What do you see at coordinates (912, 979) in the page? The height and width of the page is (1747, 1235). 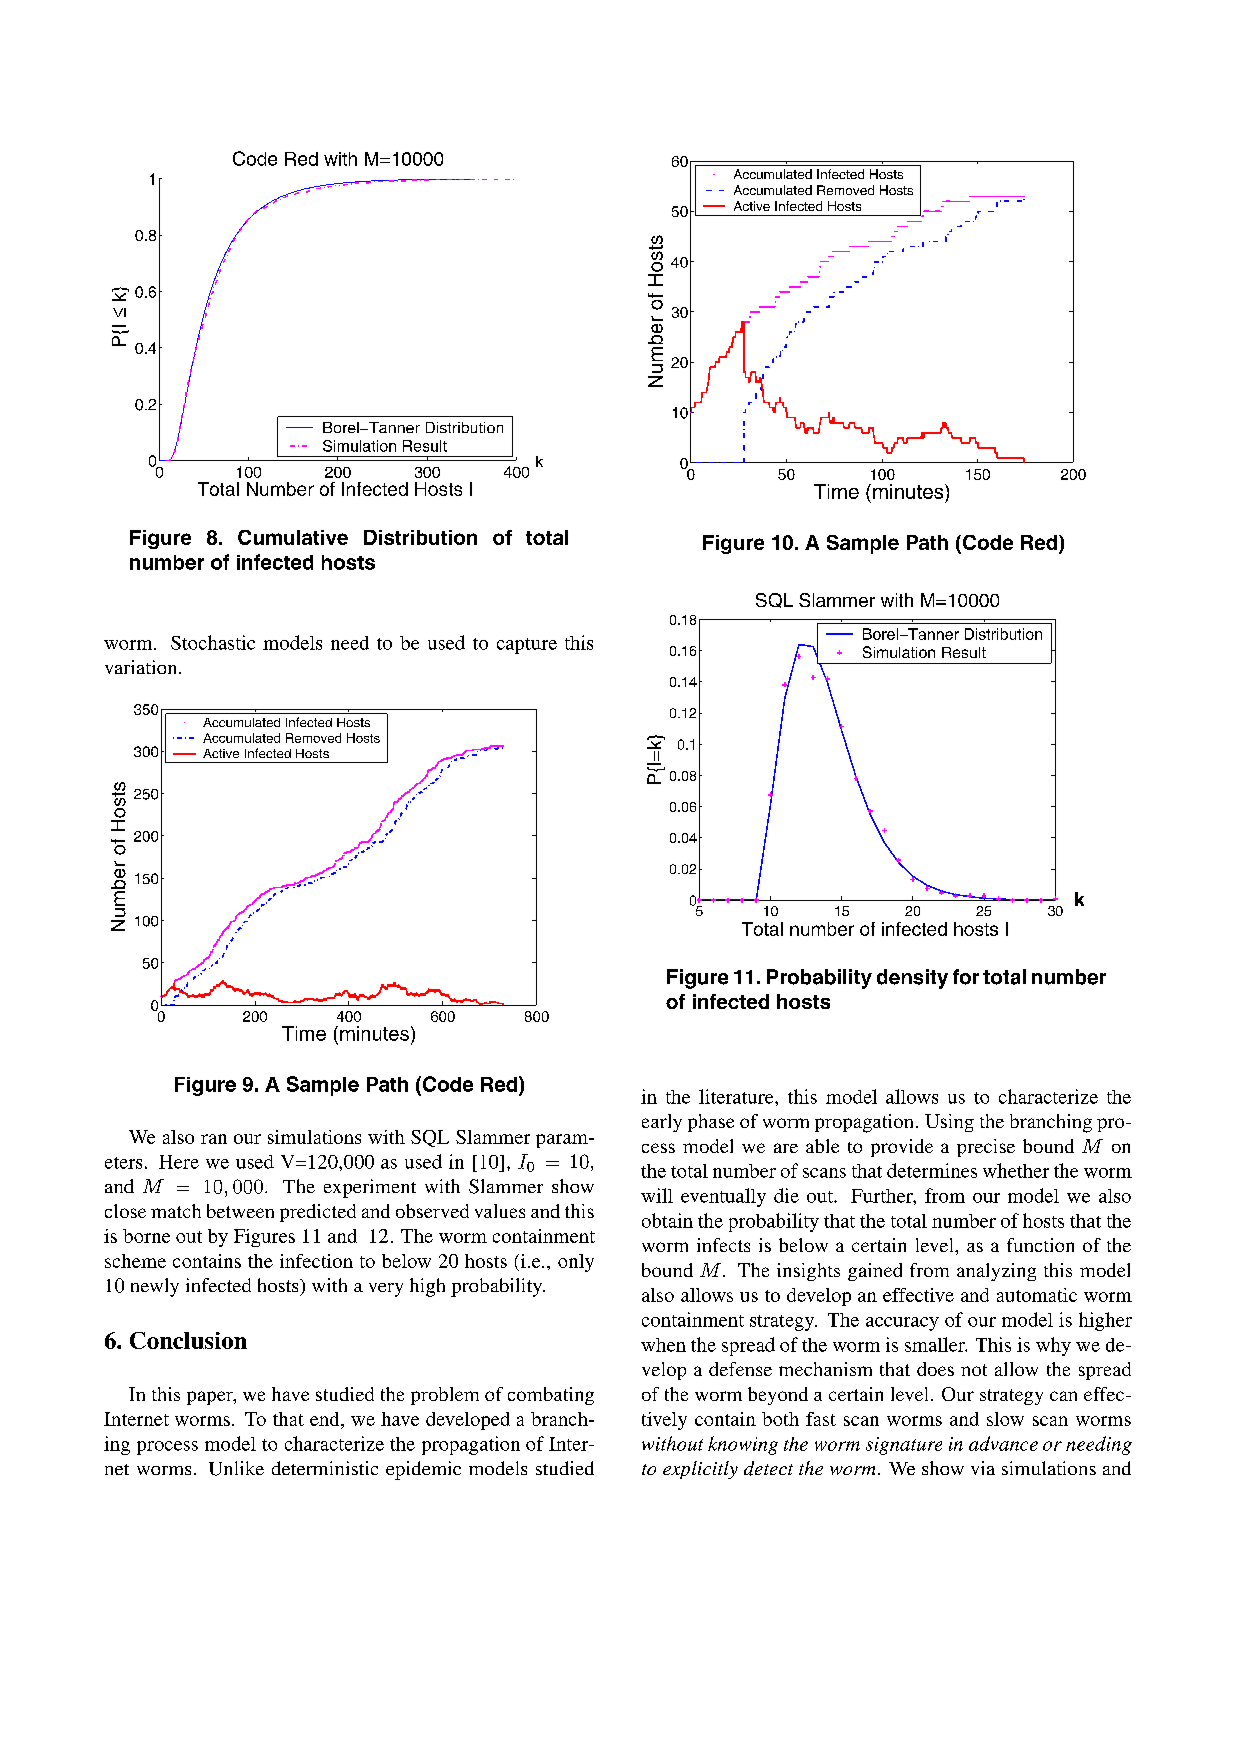 I see `density` at bounding box center [912, 979].
